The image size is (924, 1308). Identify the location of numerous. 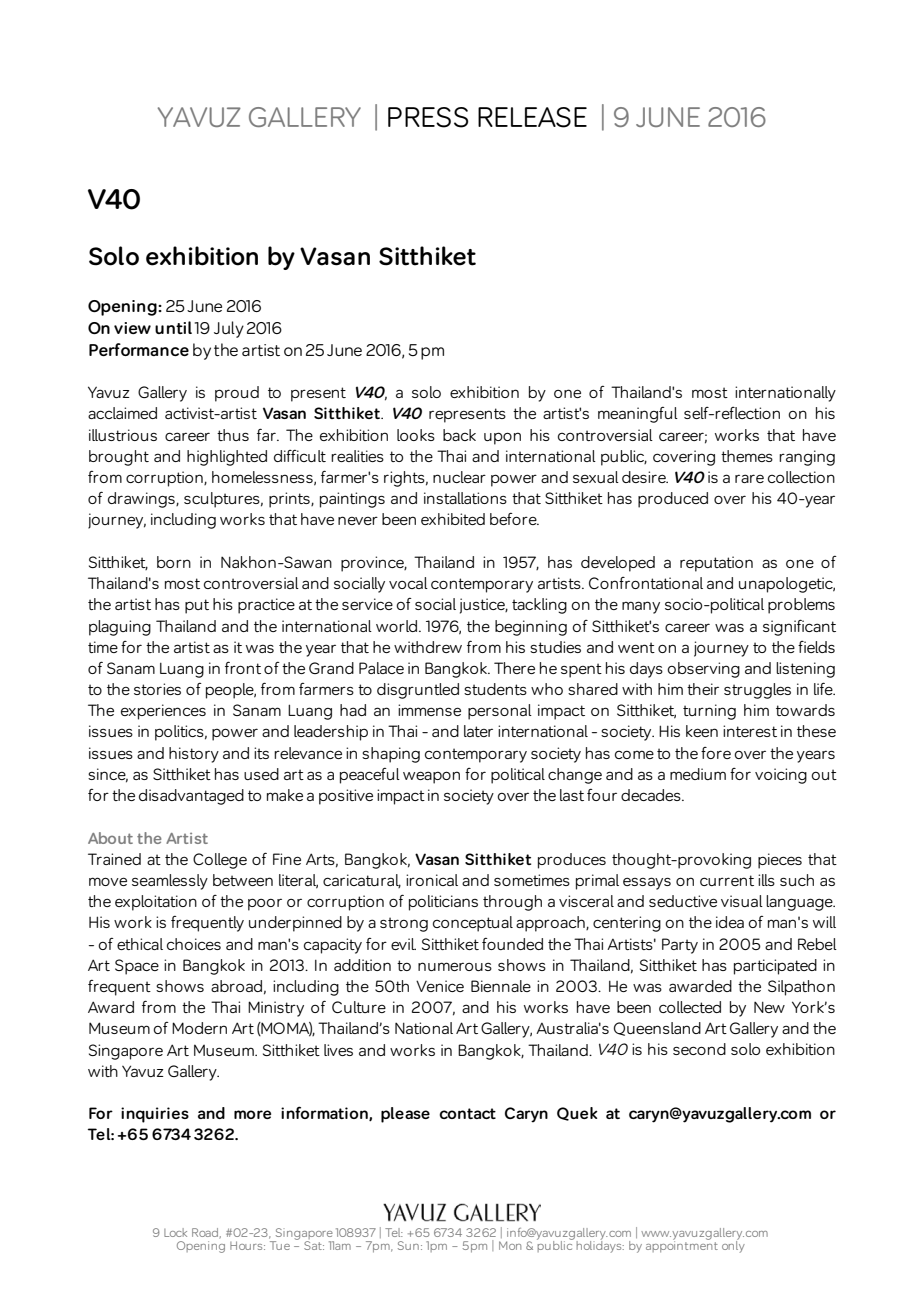
(455, 966).
